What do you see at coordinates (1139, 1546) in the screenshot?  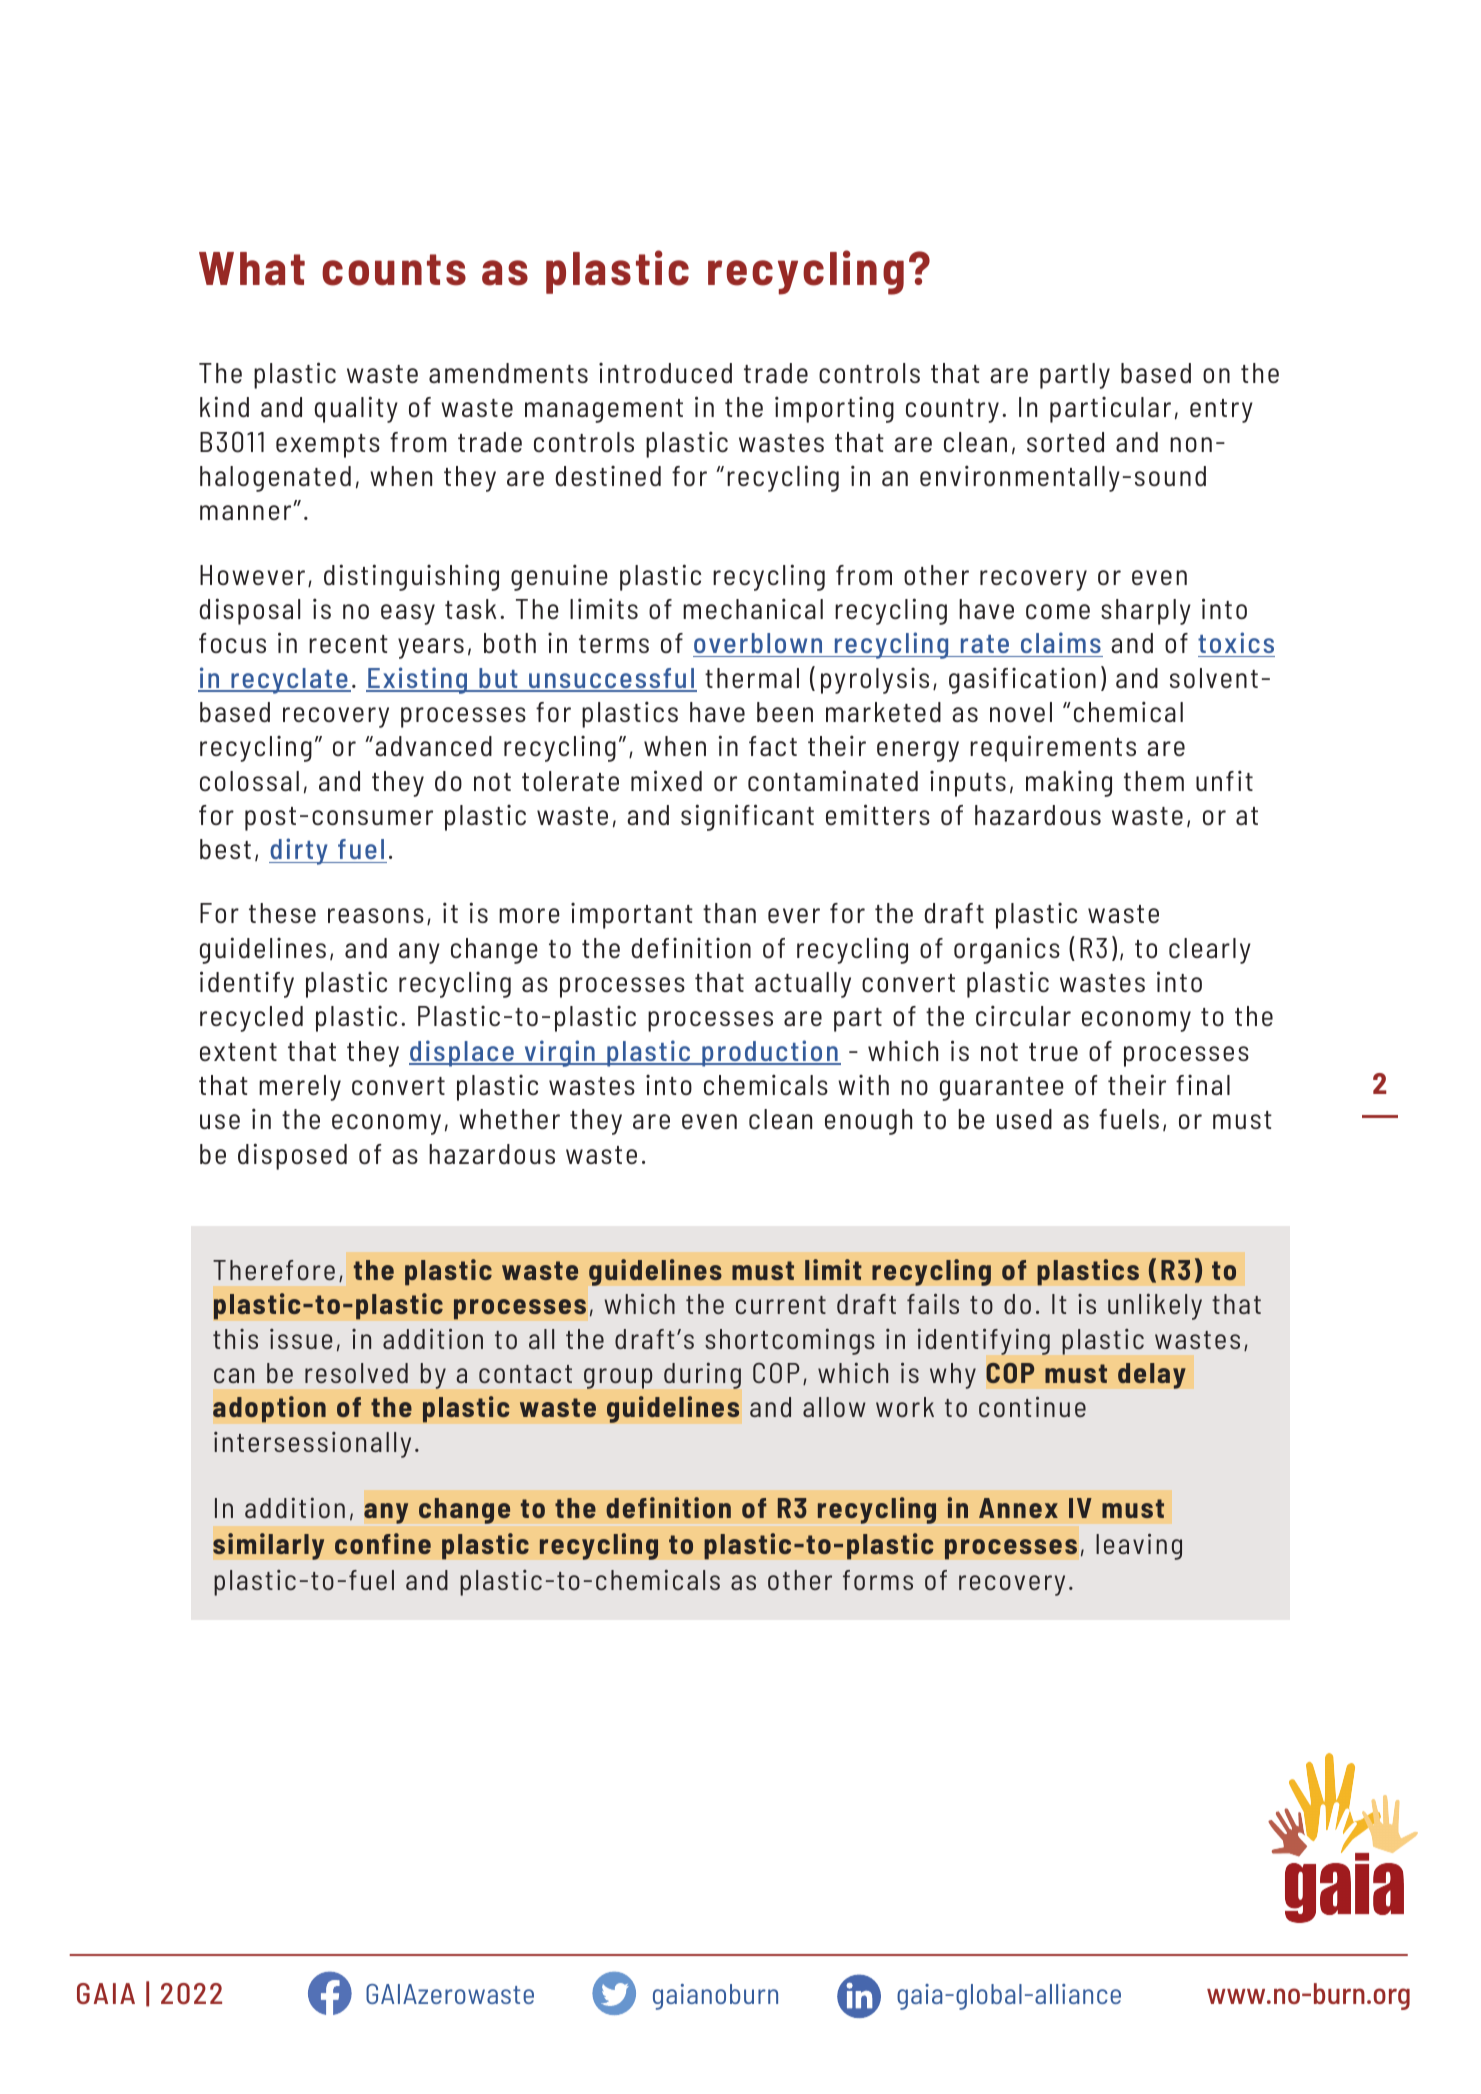 I see `leaving` at bounding box center [1139, 1546].
